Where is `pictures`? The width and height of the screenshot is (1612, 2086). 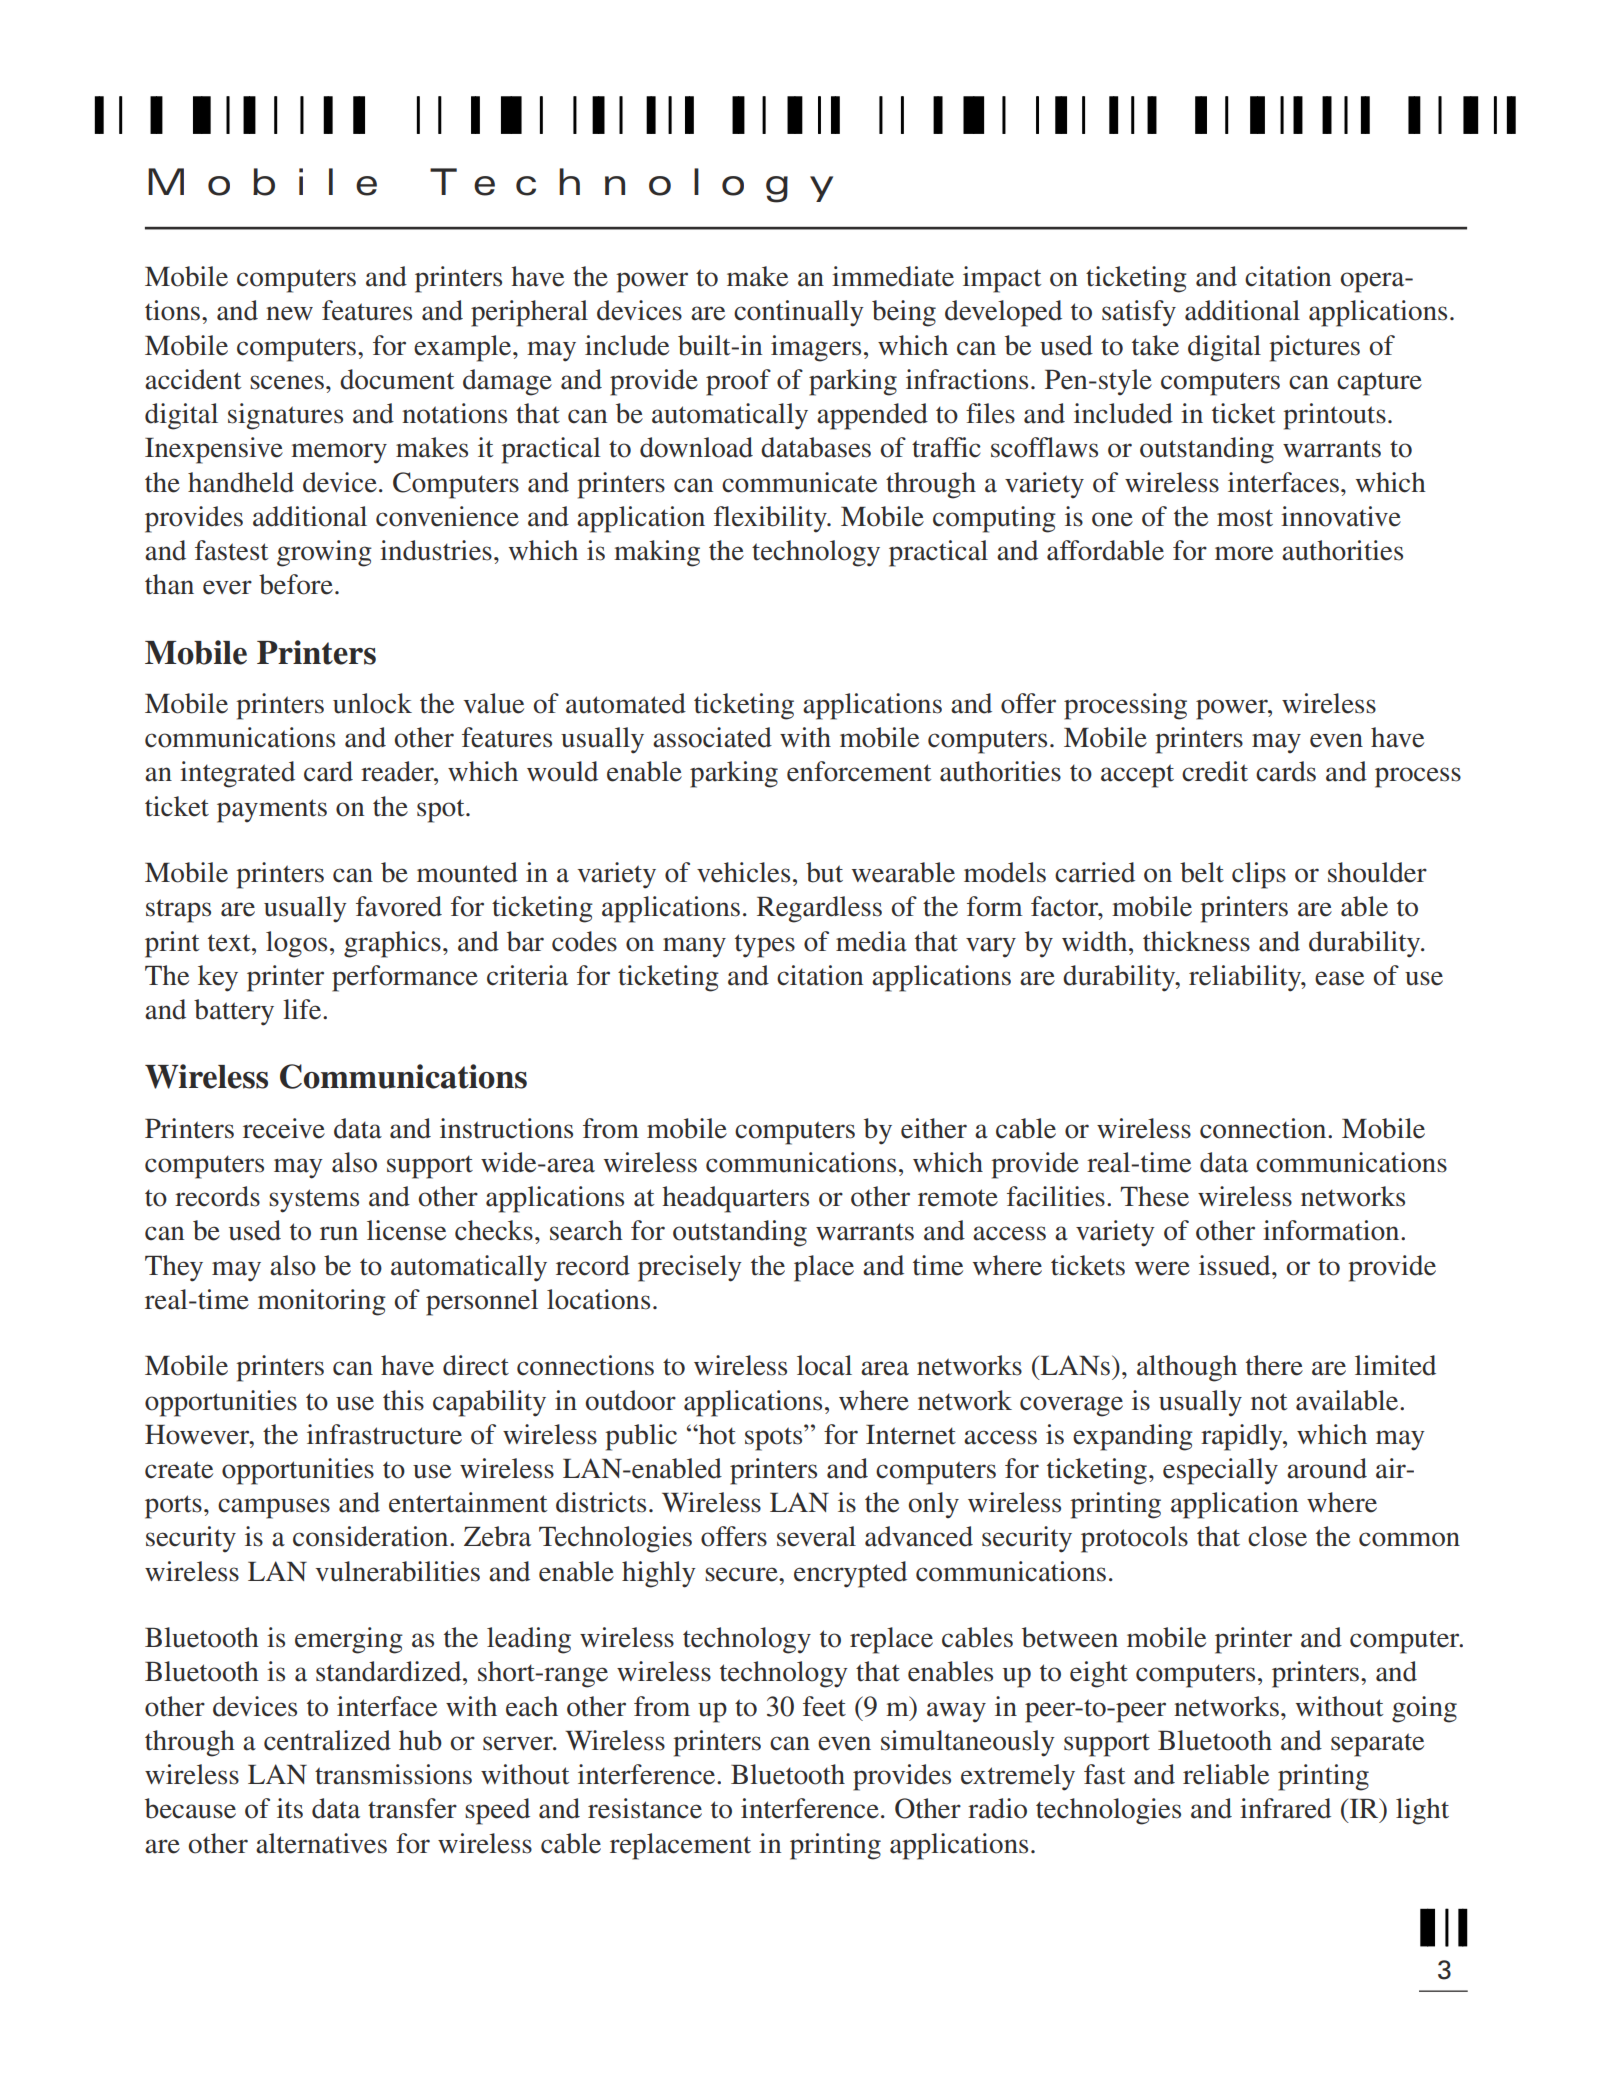 pictures is located at coordinates (1314, 348).
